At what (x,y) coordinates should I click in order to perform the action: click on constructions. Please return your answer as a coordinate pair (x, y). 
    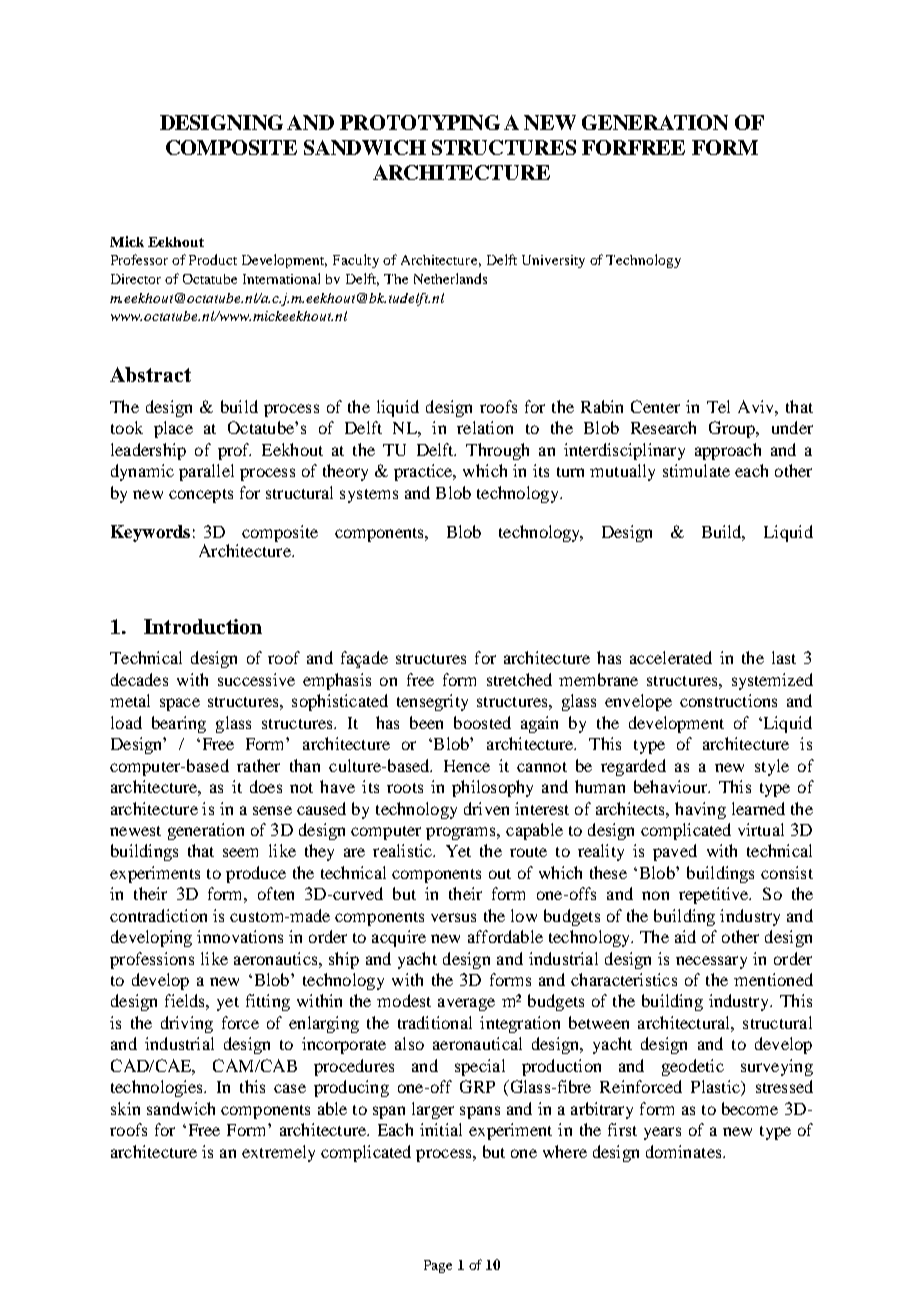
    Looking at the image, I should click on (728, 700).
